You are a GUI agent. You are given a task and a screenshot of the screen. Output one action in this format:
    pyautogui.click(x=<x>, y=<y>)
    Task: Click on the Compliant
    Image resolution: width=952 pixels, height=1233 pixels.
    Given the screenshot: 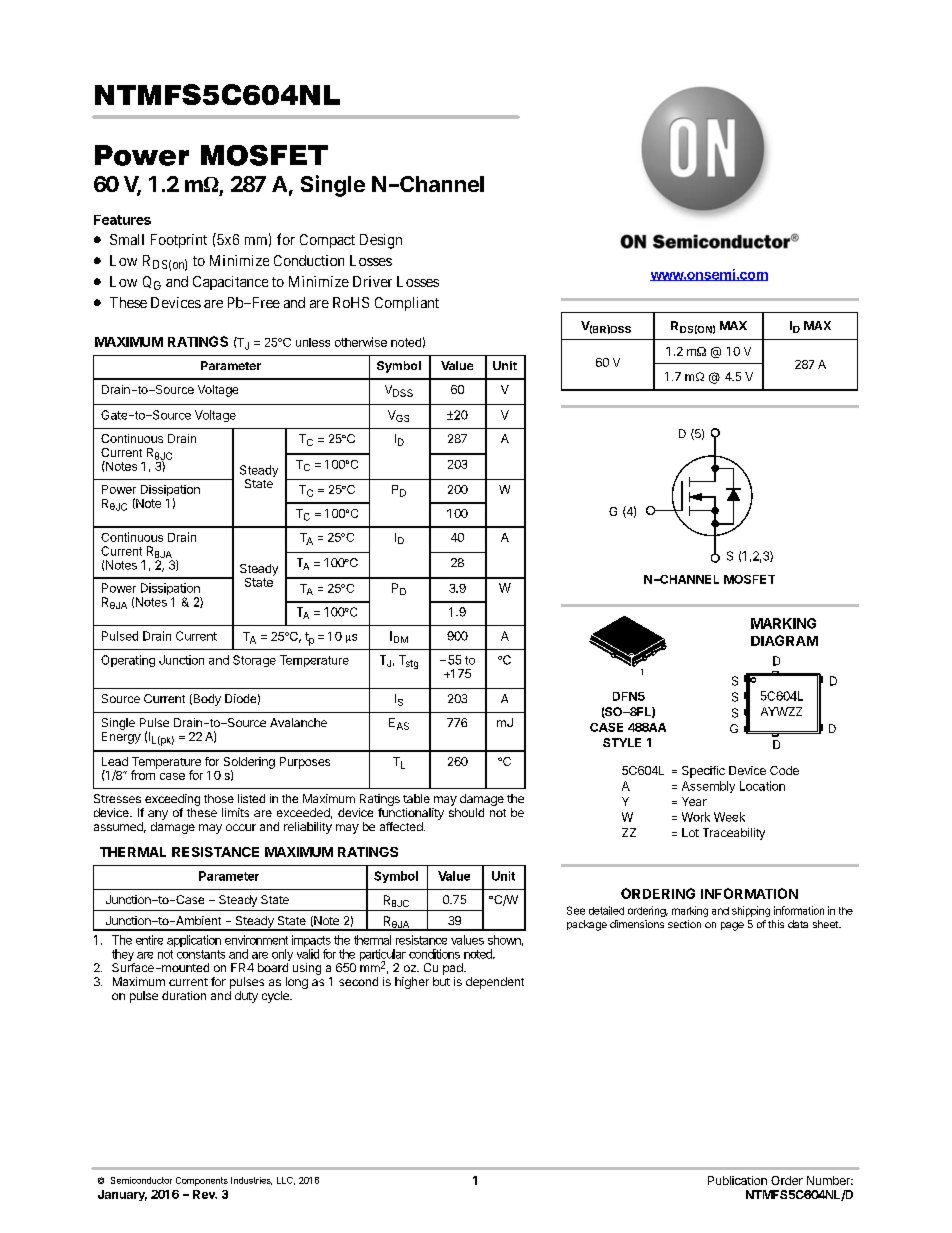 What is the action you would take?
    pyautogui.click(x=407, y=304)
